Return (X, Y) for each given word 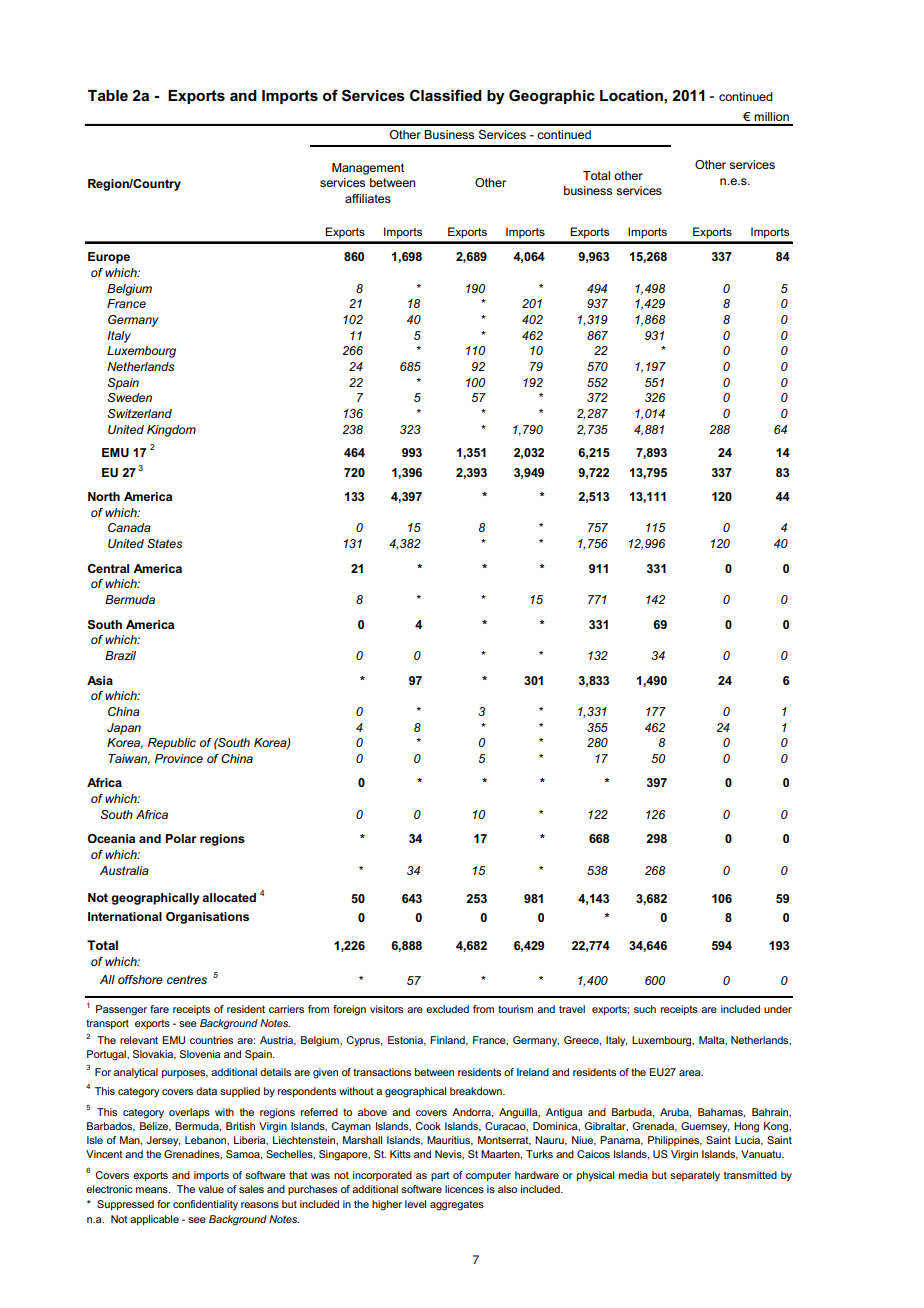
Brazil (120, 655)
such (645, 1009)
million (771, 116)
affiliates (368, 198)
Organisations (207, 918)
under (778, 1009)
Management (368, 169)
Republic (172, 744)
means (153, 1190)
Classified (446, 95)
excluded (447, 1009)
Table (108, 95)
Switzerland (140, 413)
